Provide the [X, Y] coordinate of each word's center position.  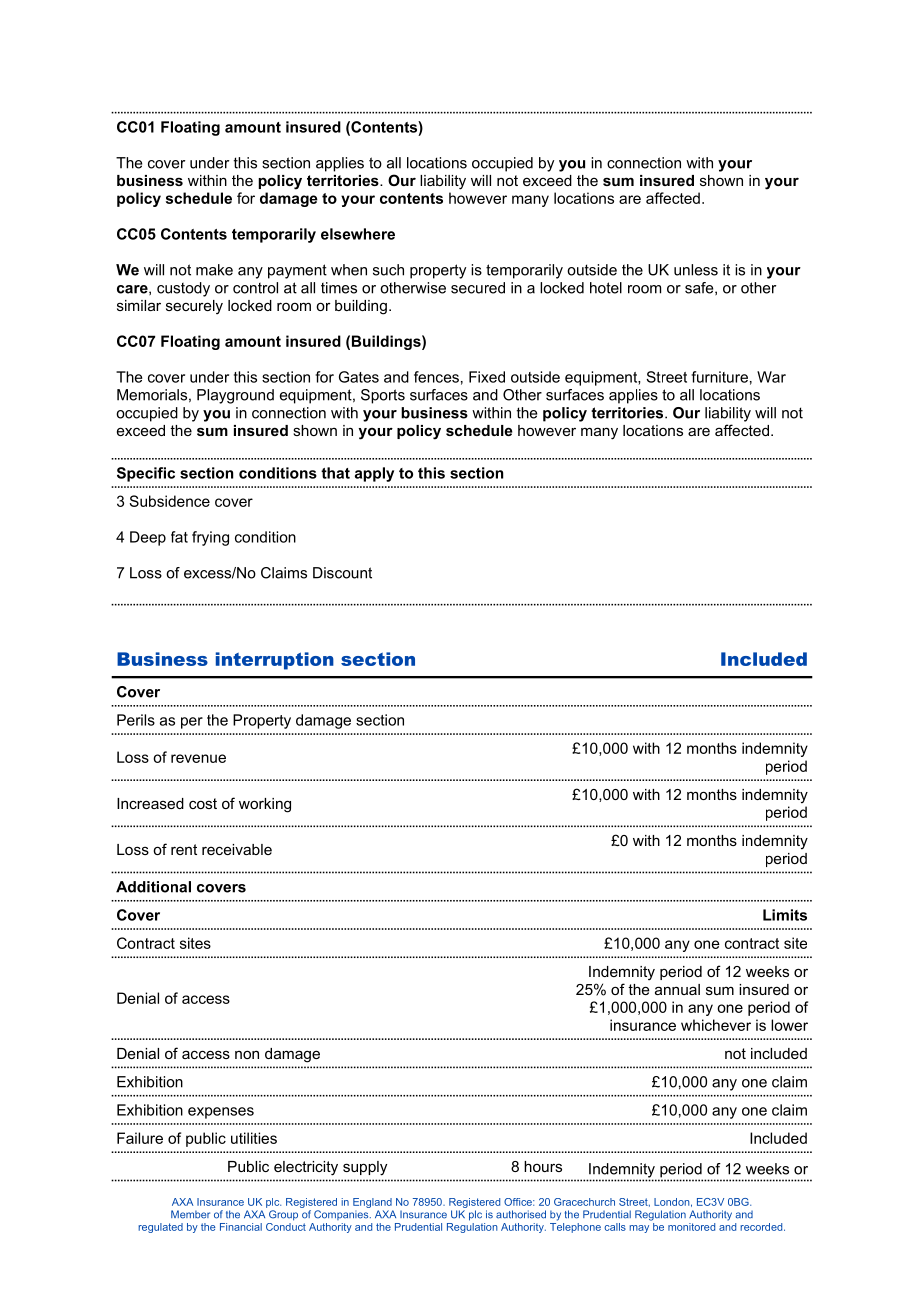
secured [478, 288]
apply [374, 474]
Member [190, 1214]
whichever [716, 1025]
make [214, 270]
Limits [785, 915]
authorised [521, 1214]
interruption [275, 661]
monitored [691, 1227]
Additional [153, 887]
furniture [719, 377]
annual [677, 989]
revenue [198, 758]
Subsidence [169, 501]
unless [696, 270]
